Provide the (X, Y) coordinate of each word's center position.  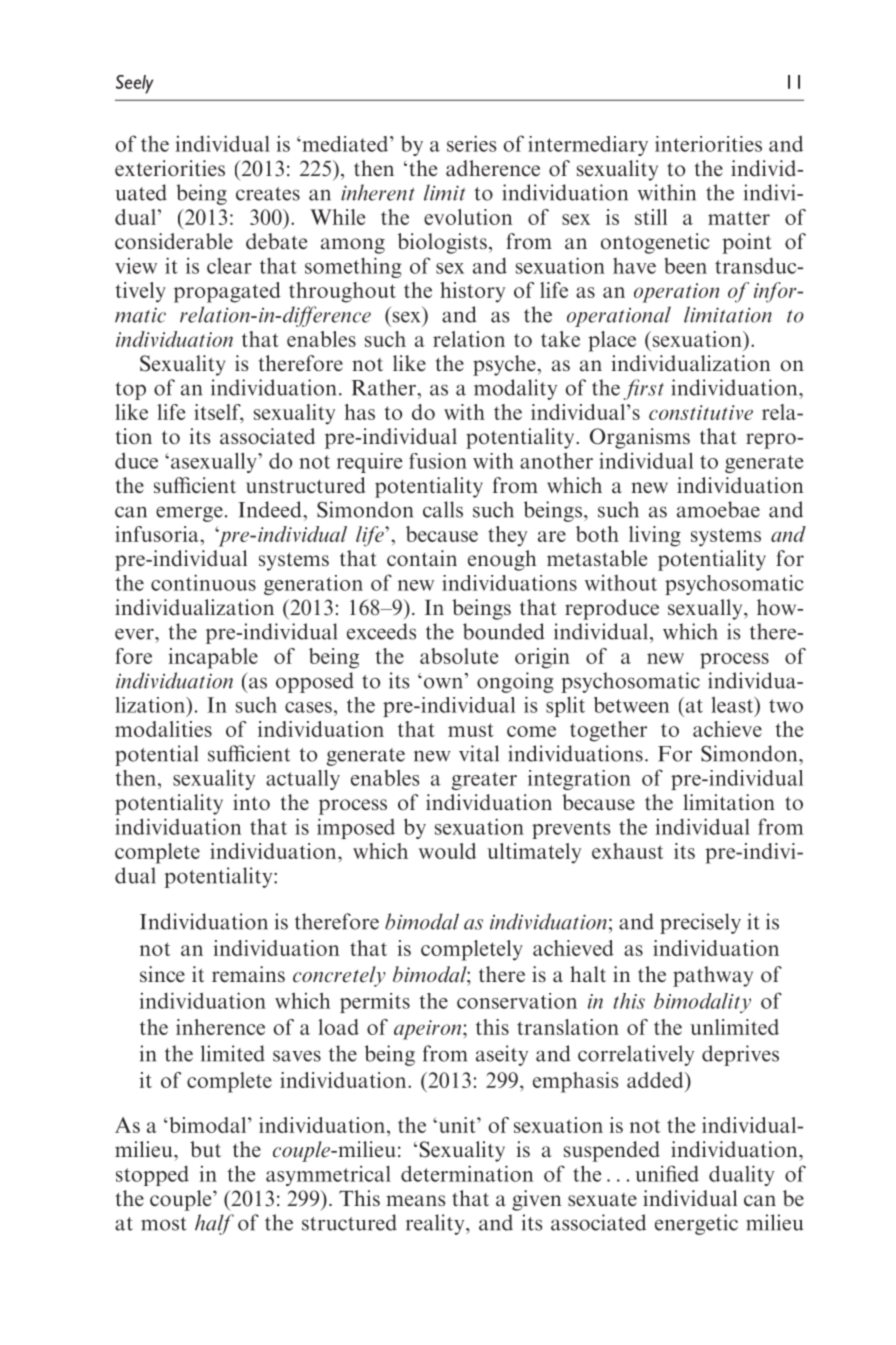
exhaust (628, 851)
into (251, 802)
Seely (134, 84)
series (471, 143)
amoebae (718, 509)
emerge (189, 514)
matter (739, 218)
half (214, 1224)
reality (436, 1224)
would (447, 851)
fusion (438, 461)
